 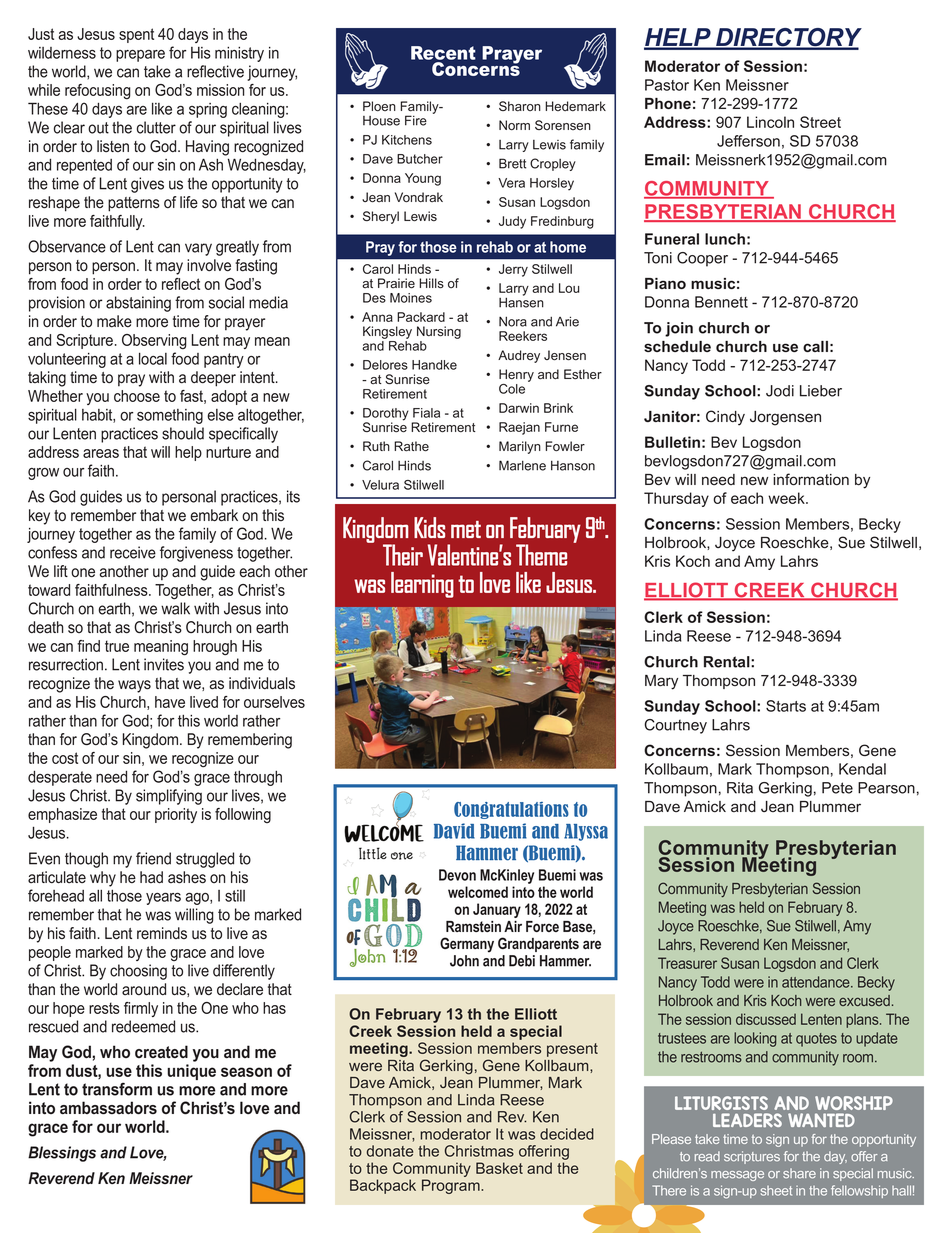 What do you see at coordinates (422, 585) in the screenshot?
I see `learning` at bounding box center [422, 585].
